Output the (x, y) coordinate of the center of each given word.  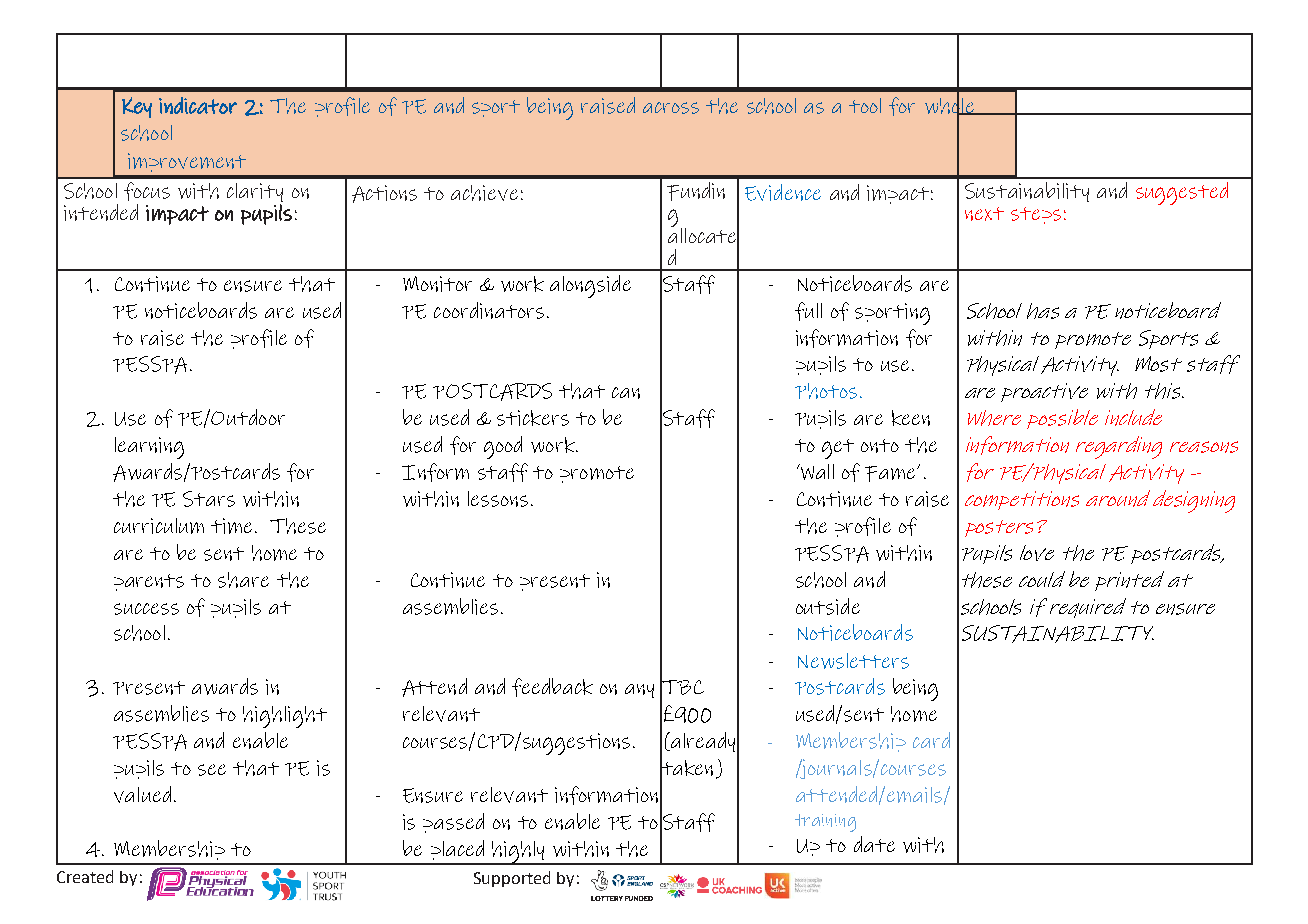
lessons (498, 499)
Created (85, 876)
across (671, 108)
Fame (891, 474)
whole (951, 106)
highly (518, 853)
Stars (209, 499)
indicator (198, 105)
